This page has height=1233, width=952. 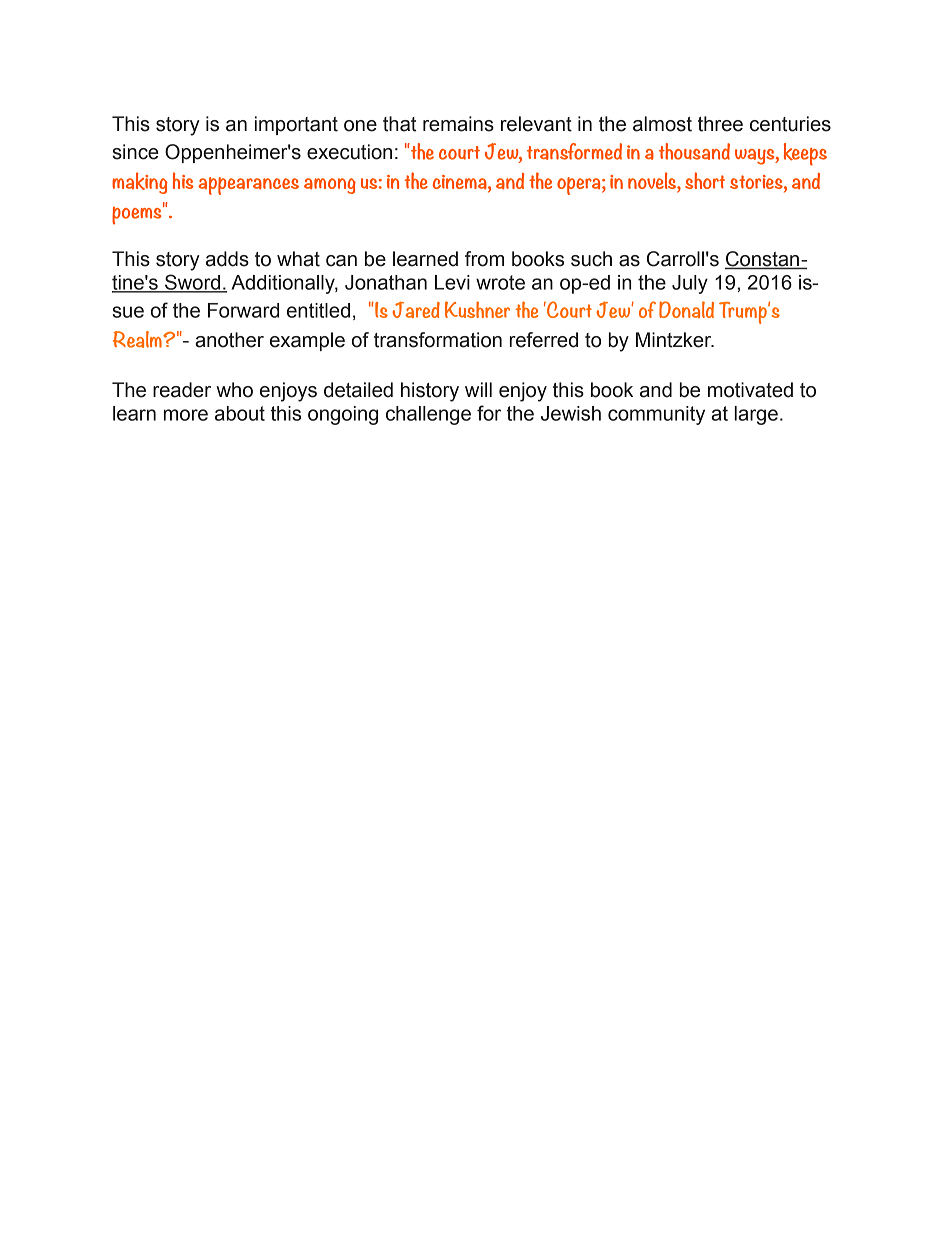 What do you see at coordinates (690, 284) in the page?
I see `July` at bounding box center [690, 284].
